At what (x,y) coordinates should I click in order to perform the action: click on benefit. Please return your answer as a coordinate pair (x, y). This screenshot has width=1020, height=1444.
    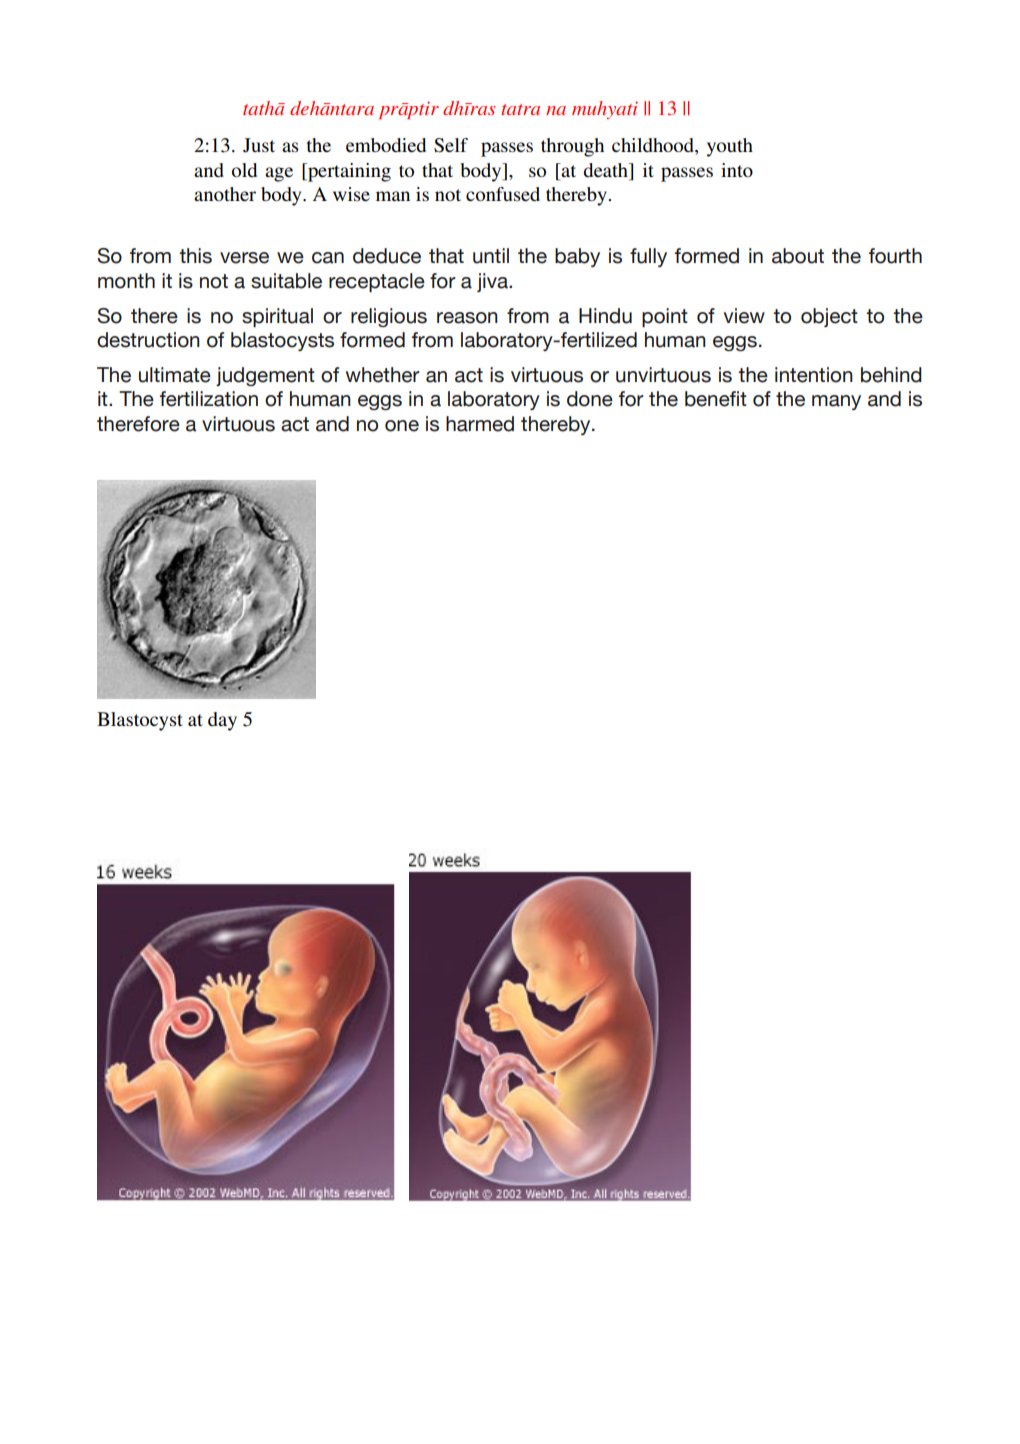
    Looking at the image, I should click on (716, 399).
